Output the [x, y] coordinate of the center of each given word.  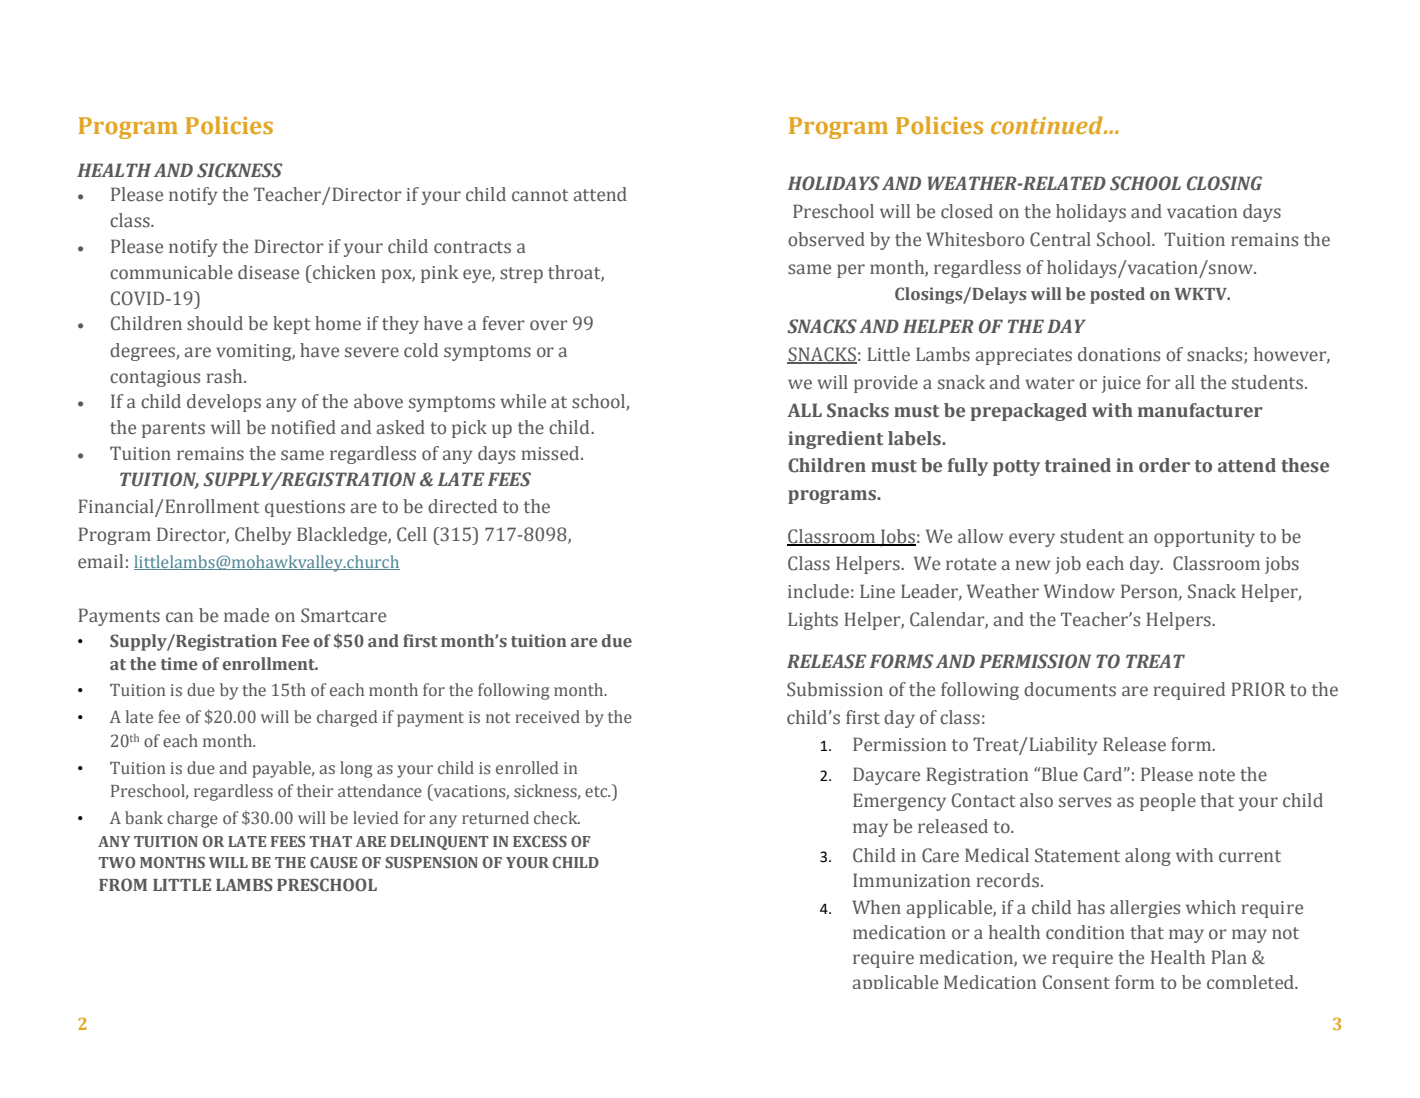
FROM [123, 884]
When [876, 907]
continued [1048, 125]
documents [1070, 689]
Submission [835, 689]
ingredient [835, 440]
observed [826, 239]
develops [224, 403]
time [179, 663]
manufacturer [1200, 410]
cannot [540, 195]
